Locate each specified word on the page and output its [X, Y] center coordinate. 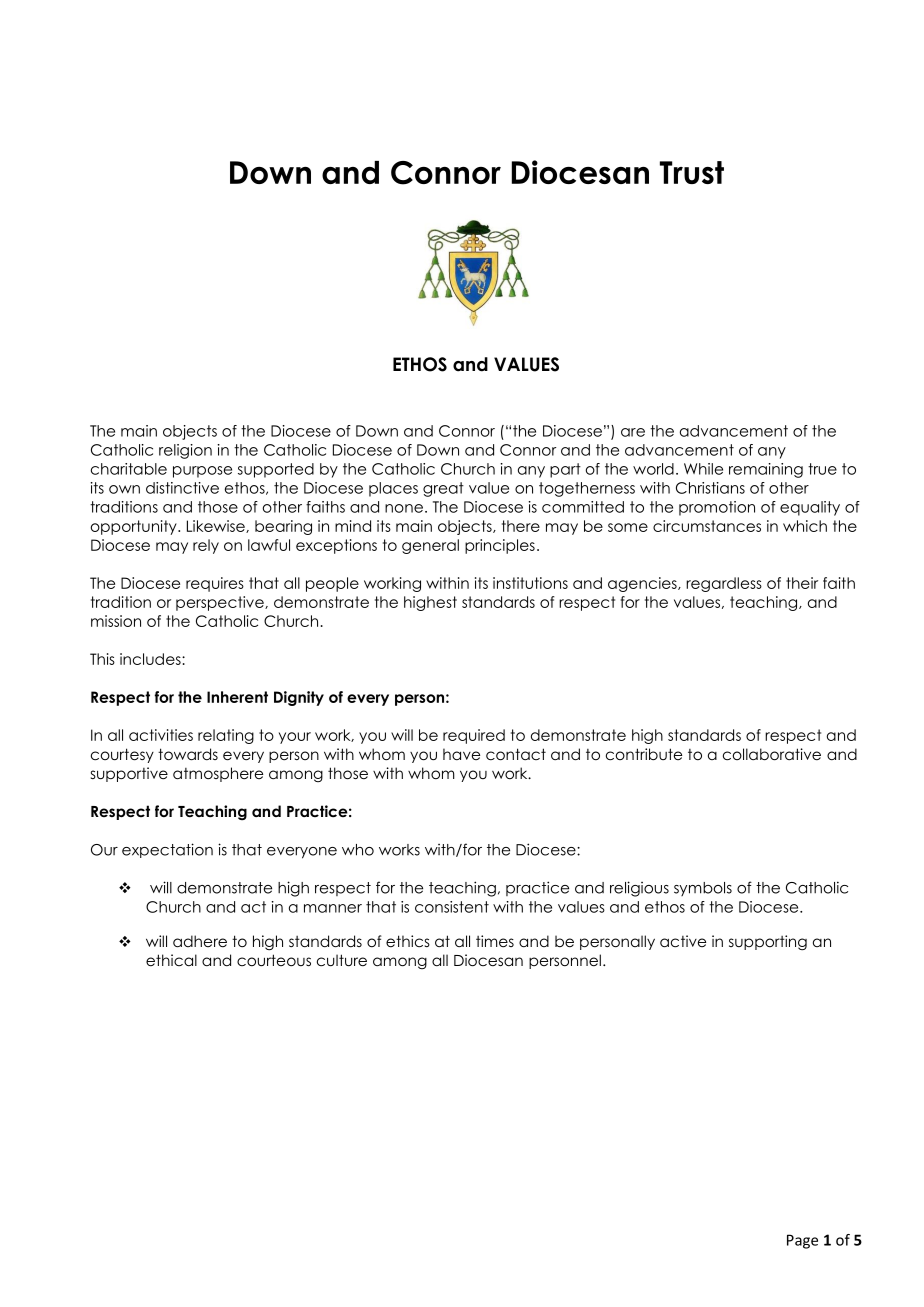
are [633, 432]
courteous [274, 960]
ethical [171, 960]
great [443, 489]
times [495, 941]
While [703, 469]
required [474, 736]
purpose [202, 472]
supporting [768, 942]
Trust [692, 172]
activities [161, 735]
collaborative [772, 754]
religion [185, 451]
